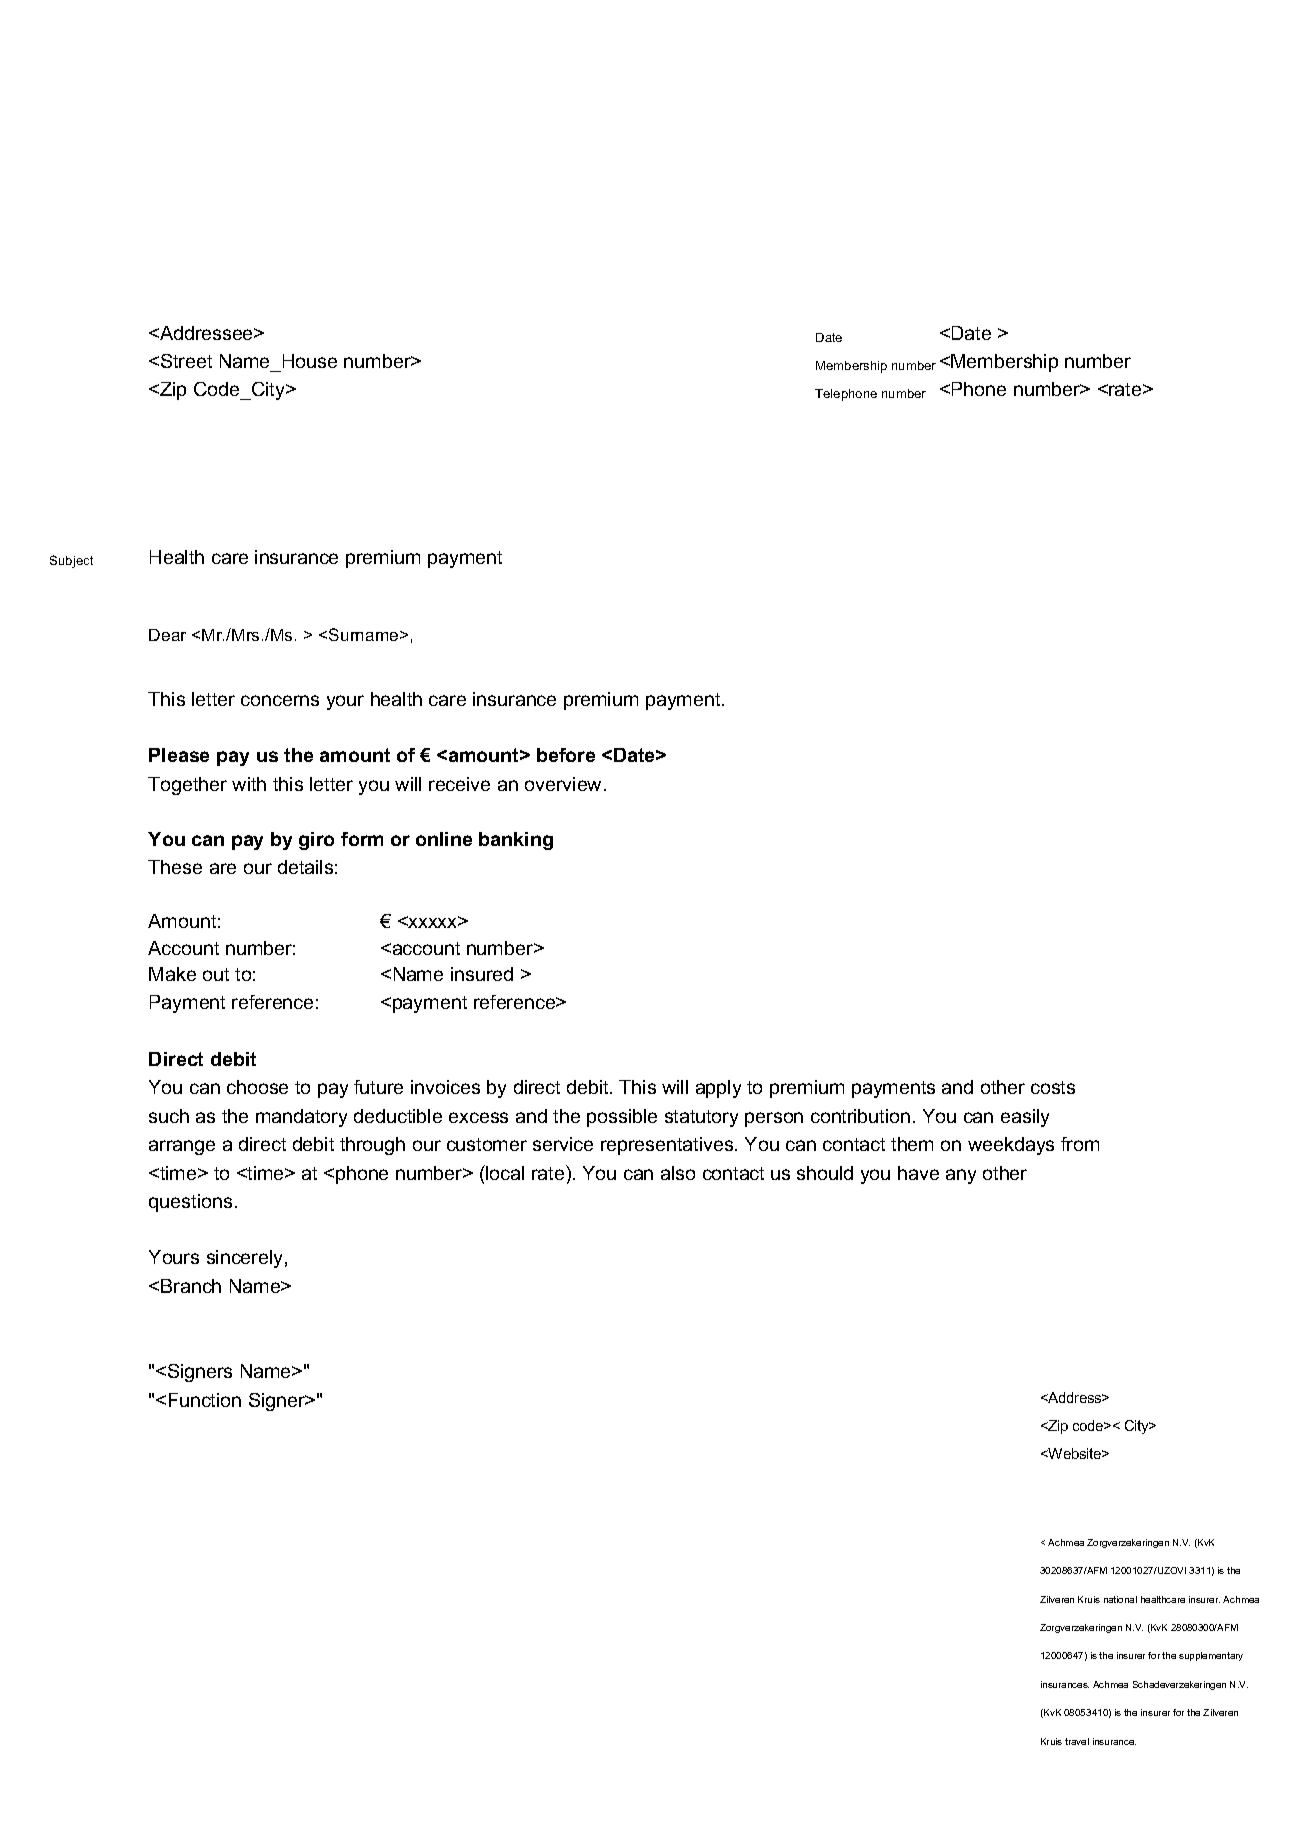 This screenshot has height=1839, width=1300. Describe the element at coordinates (678, 1173) in the screenshot. I see `also` at that location.
